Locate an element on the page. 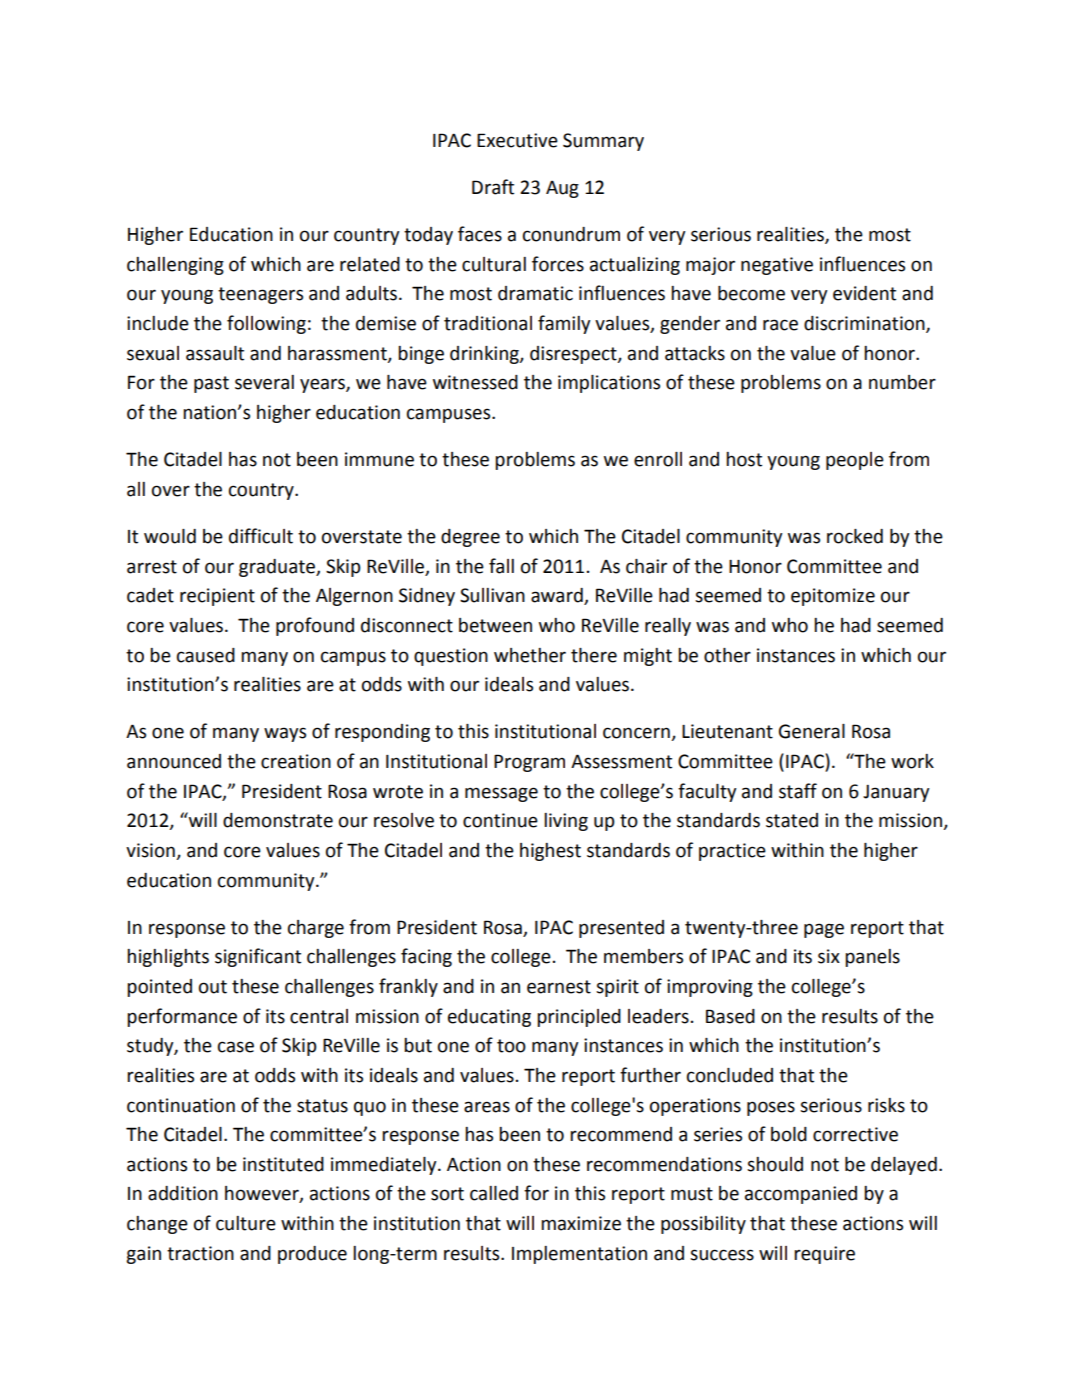 The width and height of the image is (1076, 1393). General is located at coordinates (812, 731).
